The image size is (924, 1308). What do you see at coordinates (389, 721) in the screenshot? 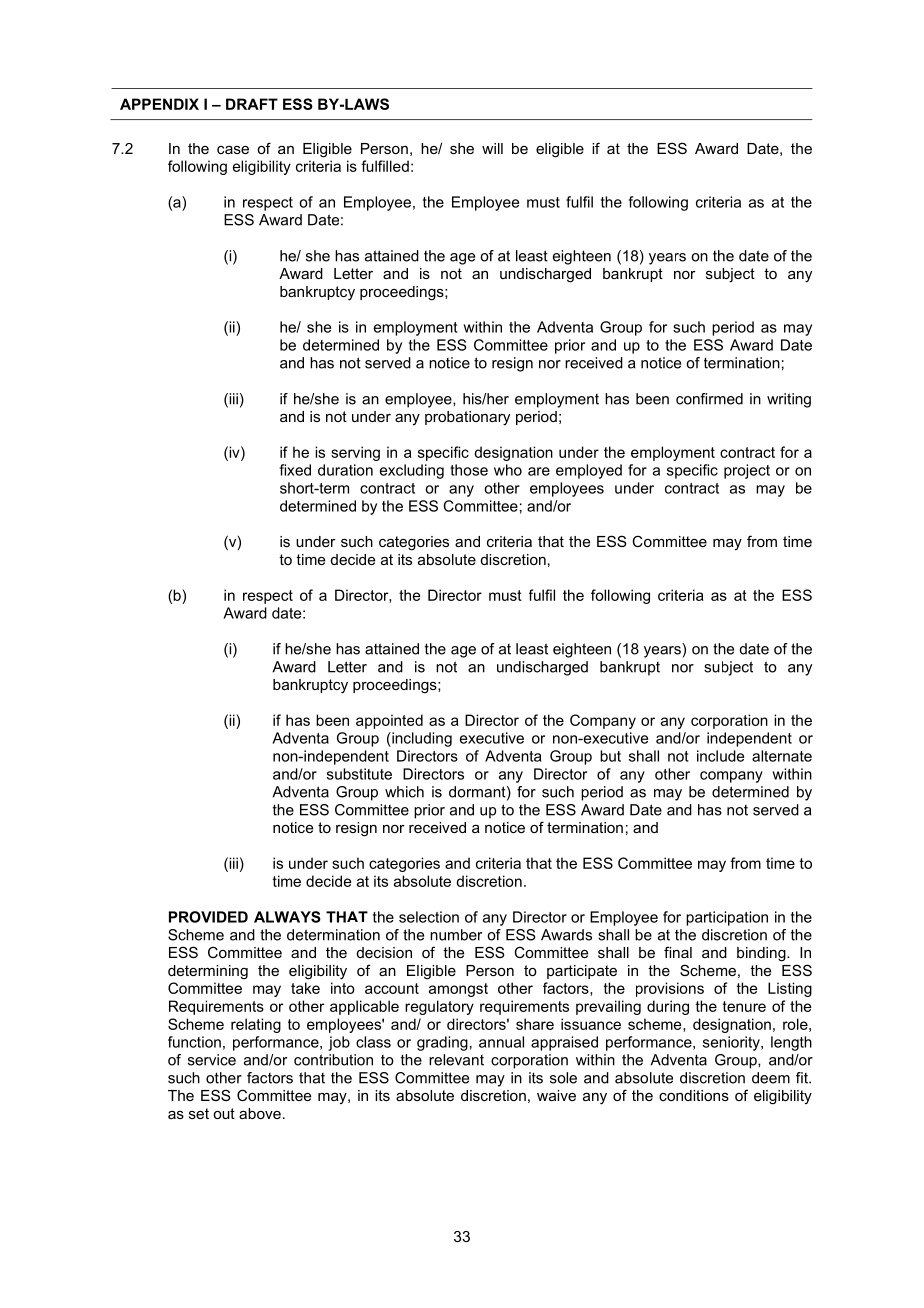
I see `appointed` at bounding box center [389, 721].
